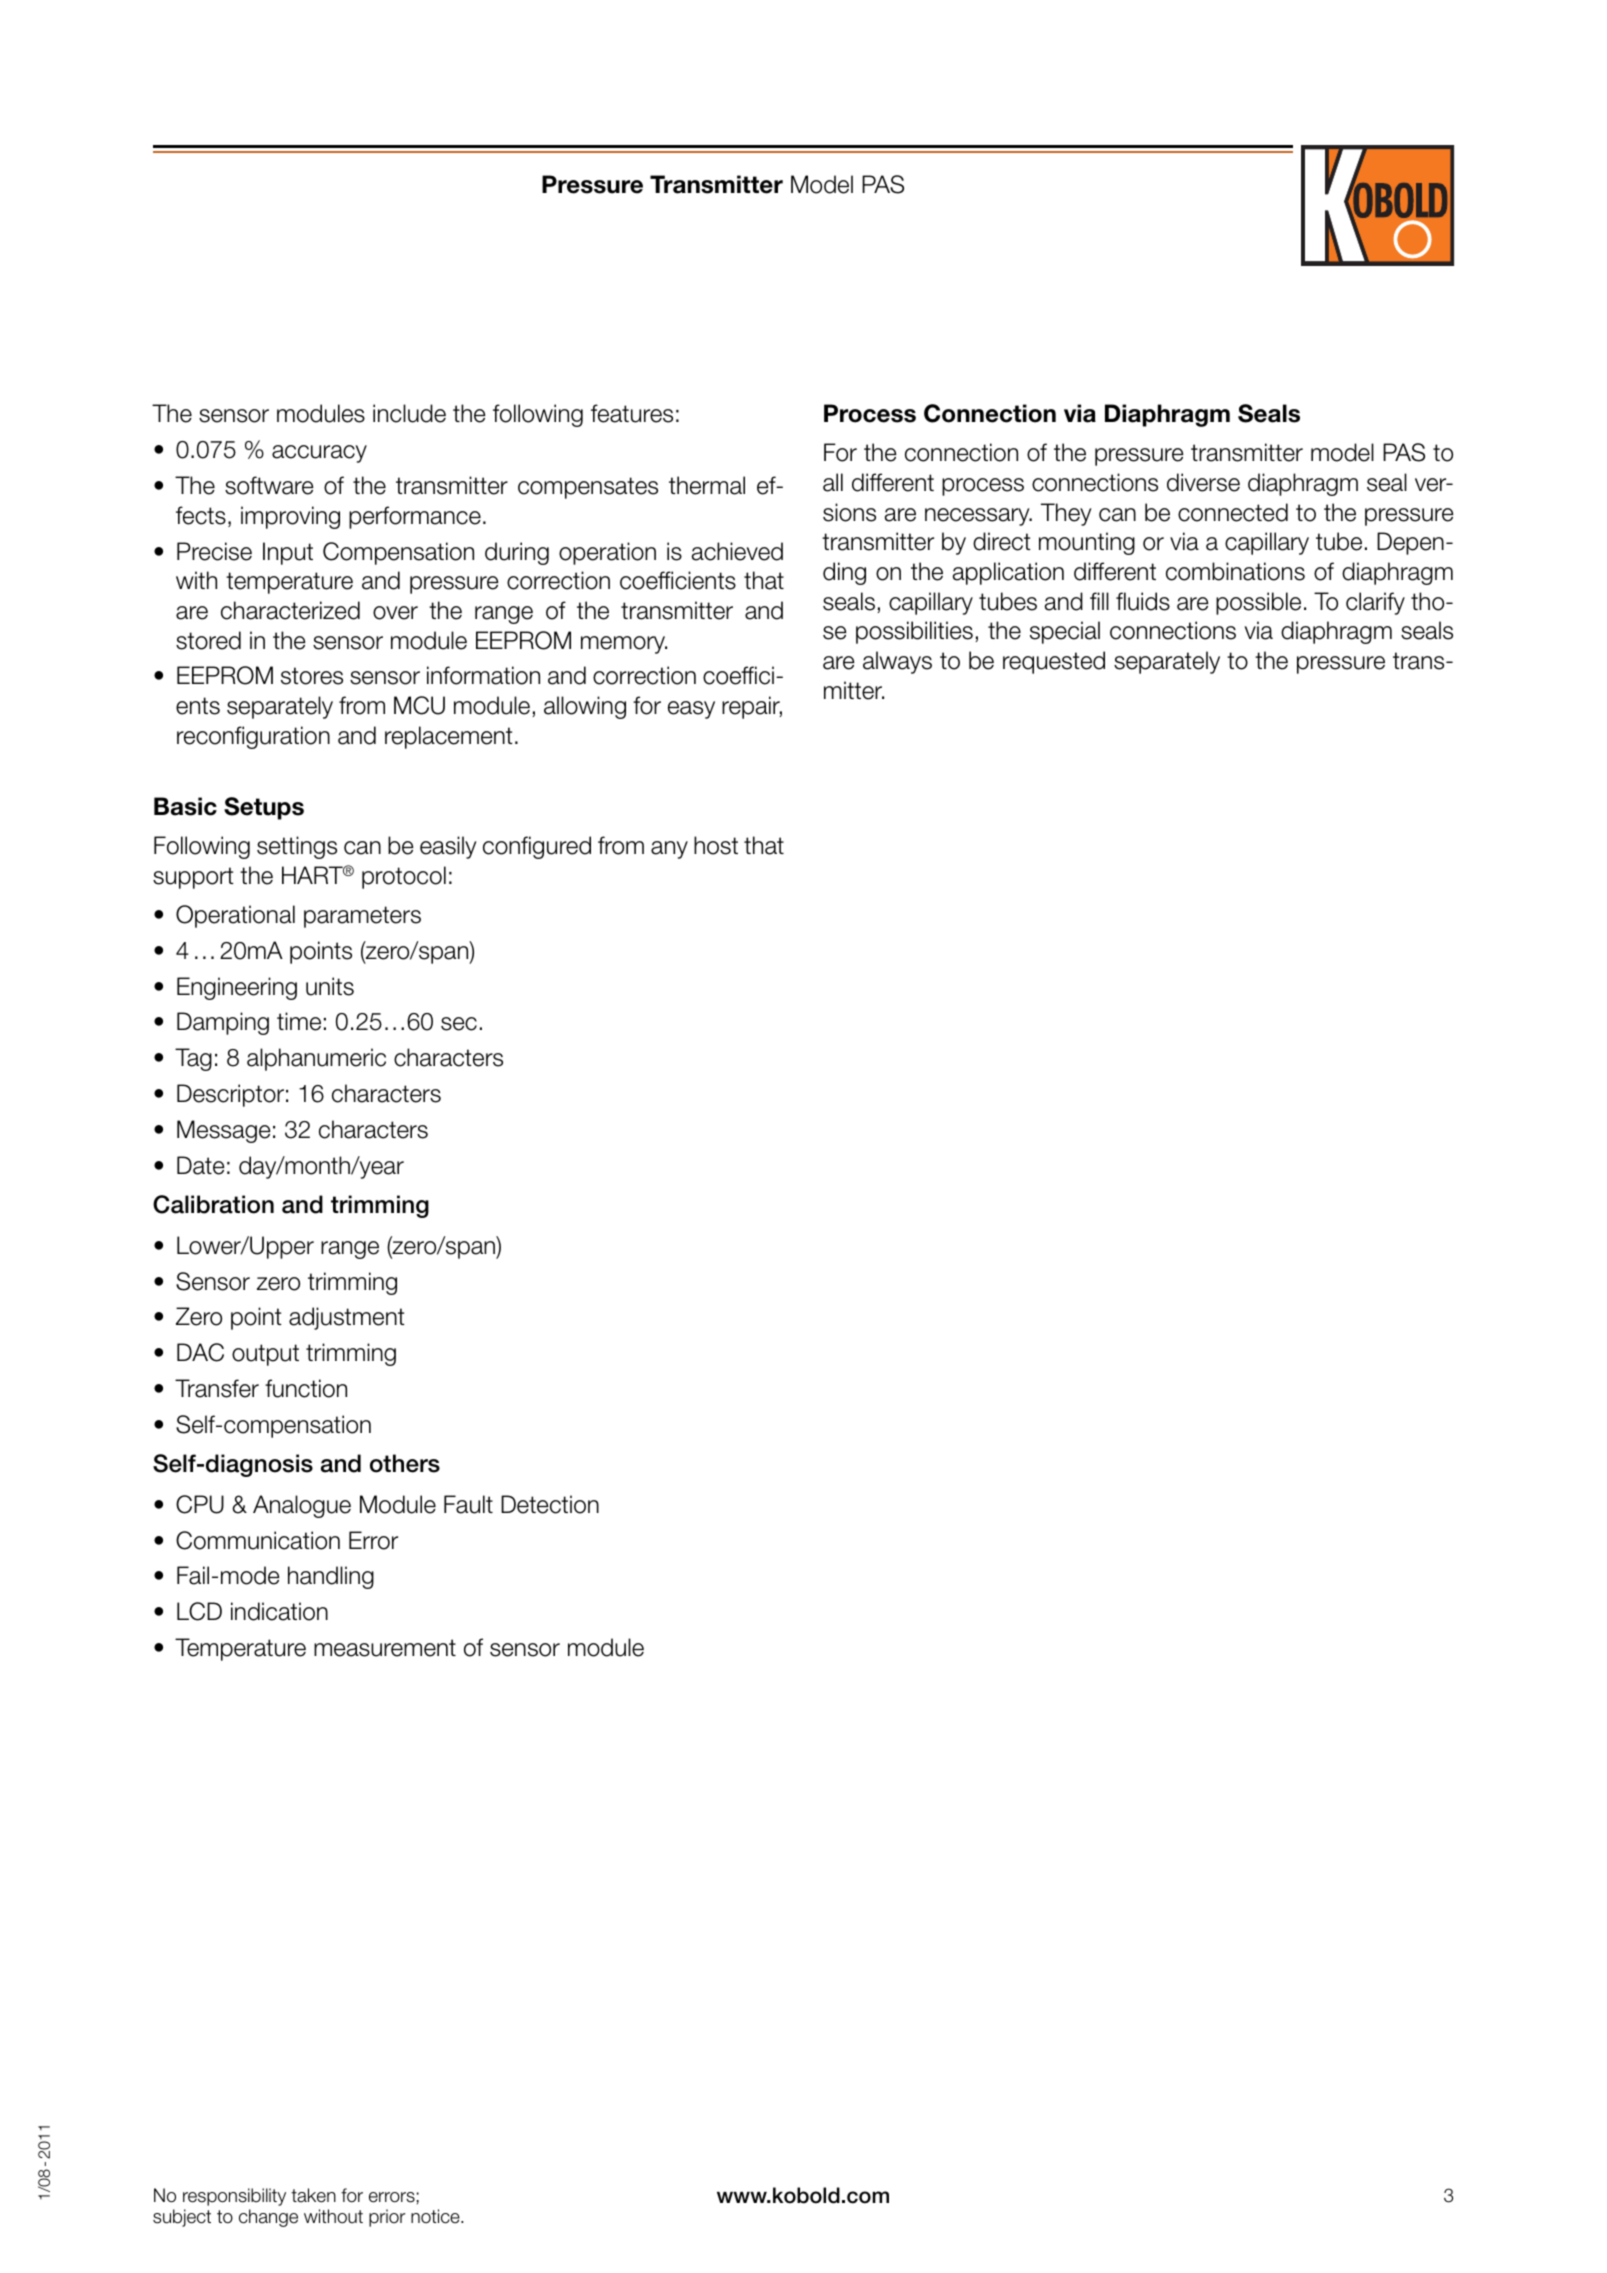  I want to click on notice, so click(436, 2216).
